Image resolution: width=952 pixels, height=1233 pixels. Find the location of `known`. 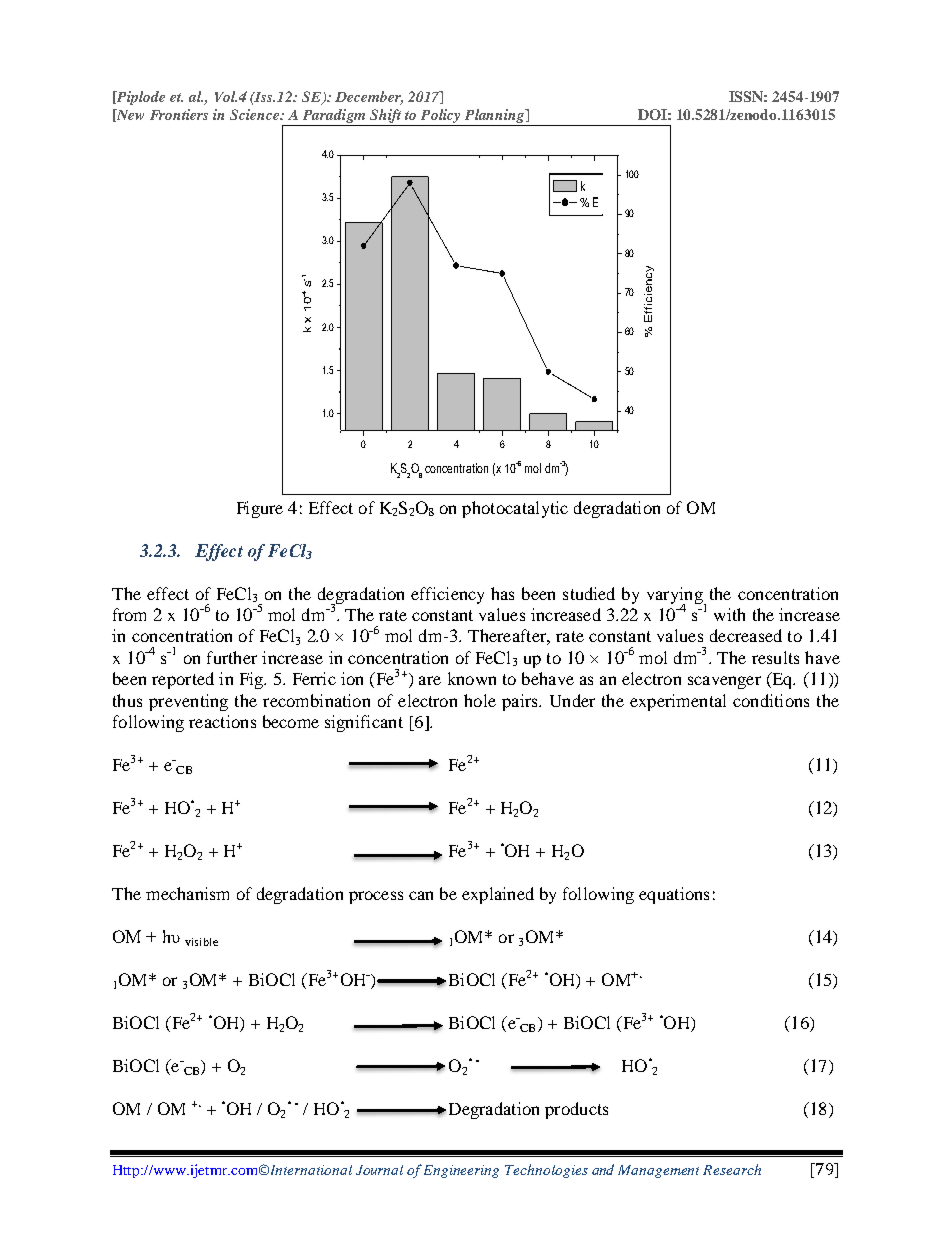

known is located at coordinates (472, 678).
